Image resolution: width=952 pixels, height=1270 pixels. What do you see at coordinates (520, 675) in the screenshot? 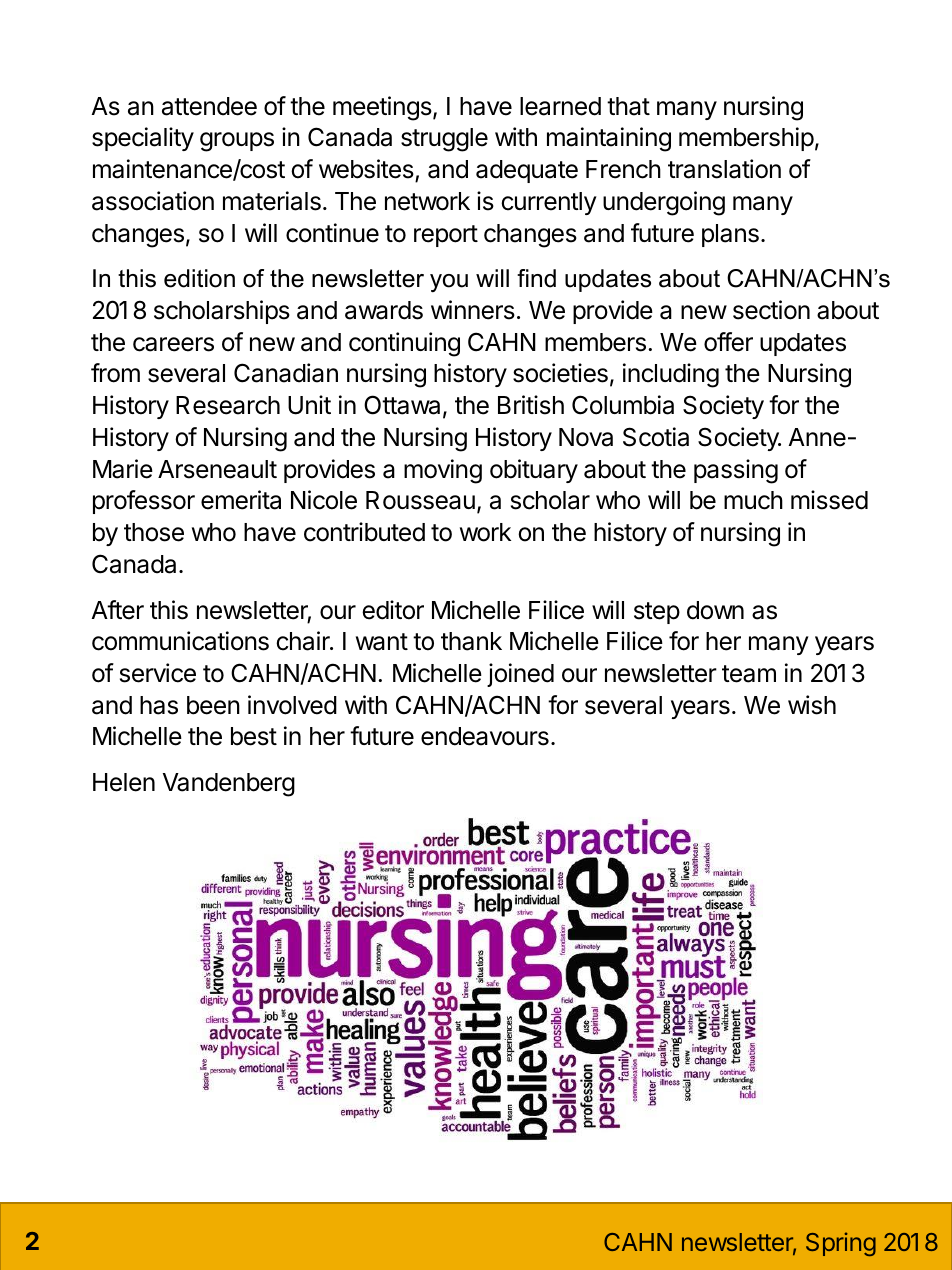
I see `joined` at bounding box center [520, 675].
